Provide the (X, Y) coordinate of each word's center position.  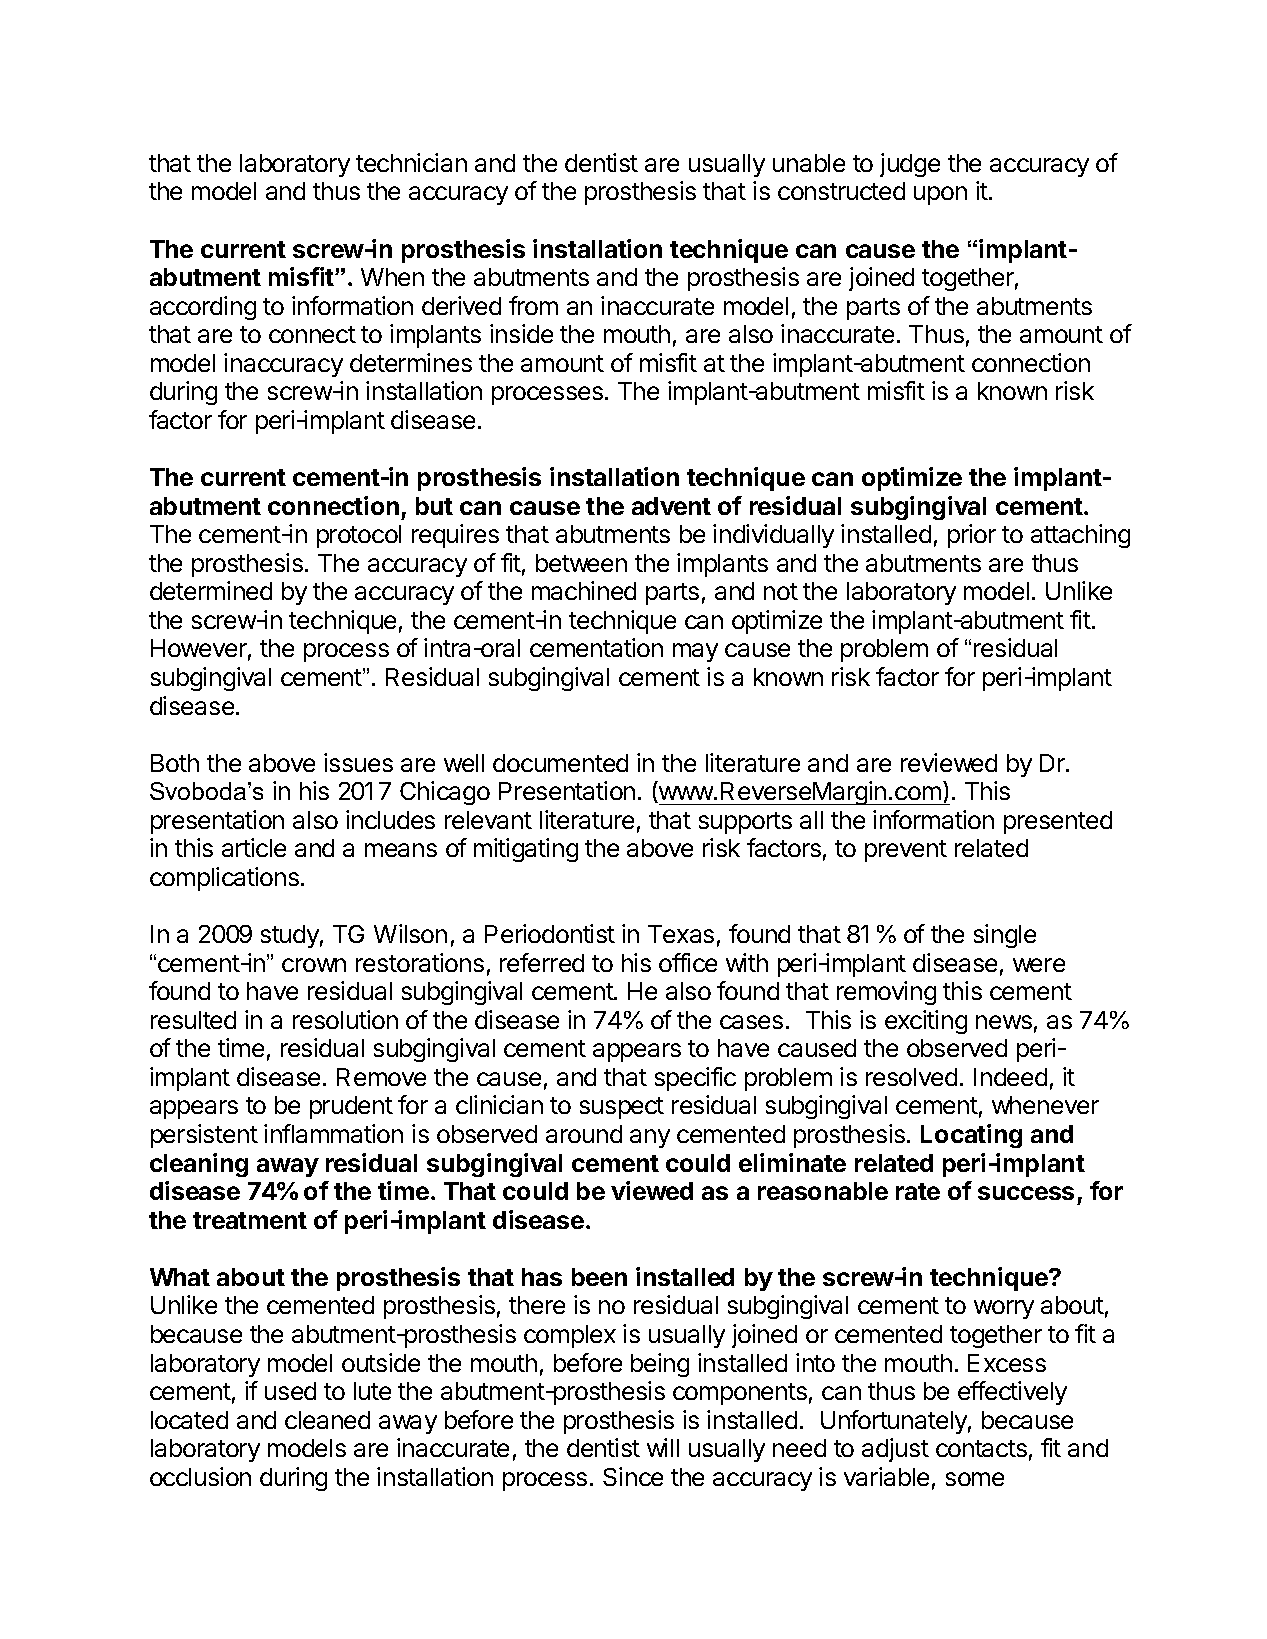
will (663, 1447)
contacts (981, 1448)
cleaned (327, 1420)
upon (940, 195)
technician (411, 162)
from (533, 305)
